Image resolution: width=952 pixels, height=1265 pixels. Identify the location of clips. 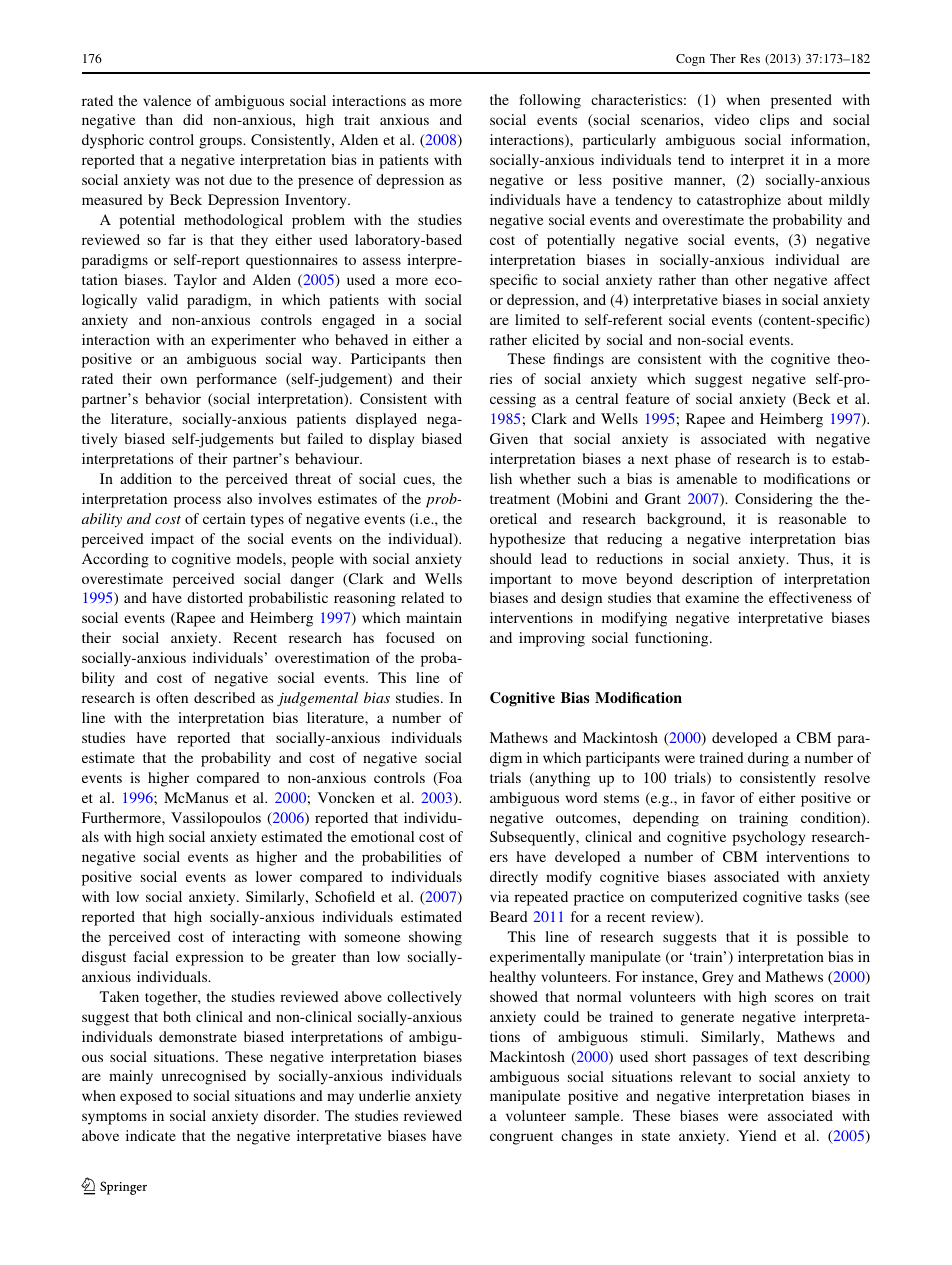
(774, 121).
